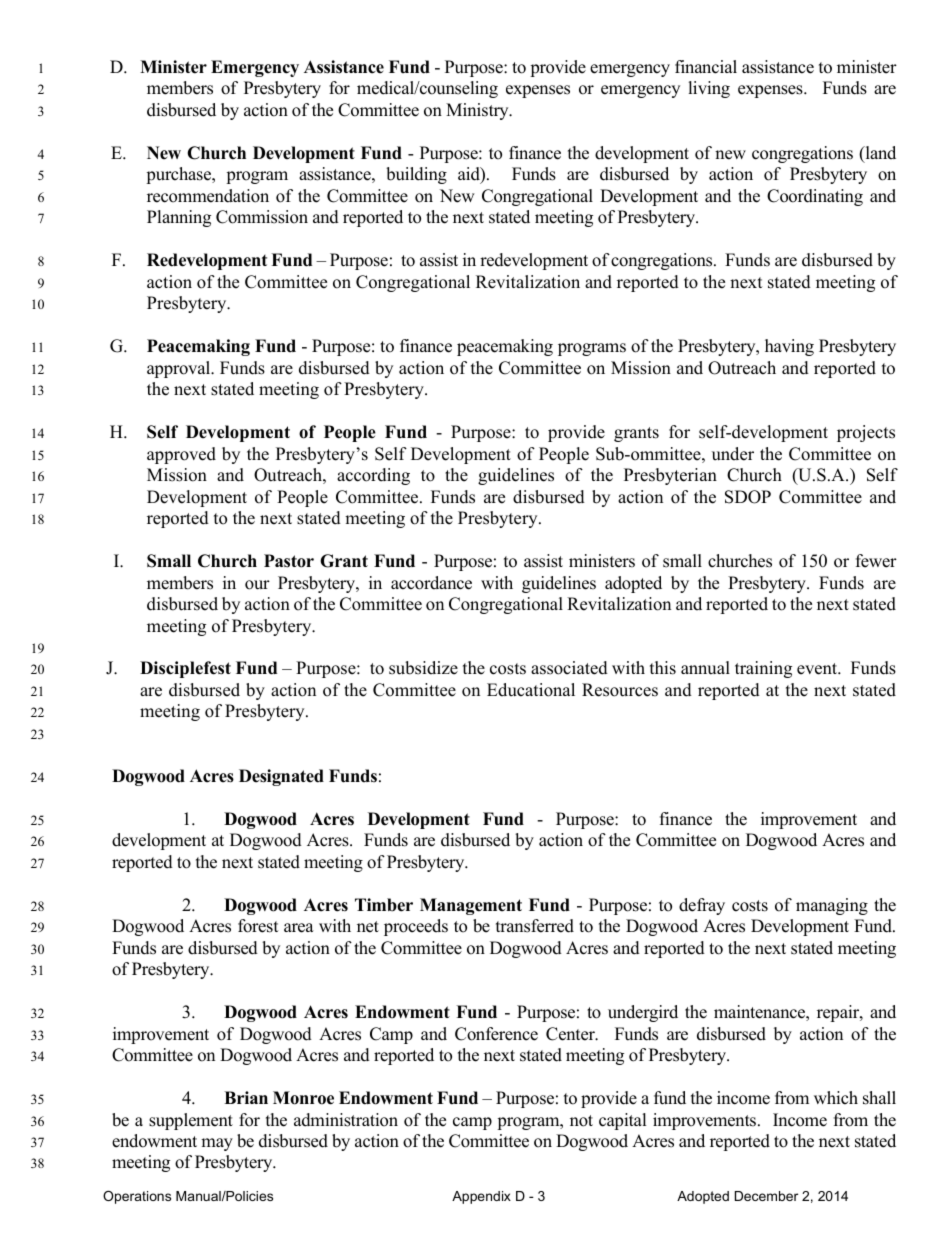  I want to click on may, so click(217, 1144).
